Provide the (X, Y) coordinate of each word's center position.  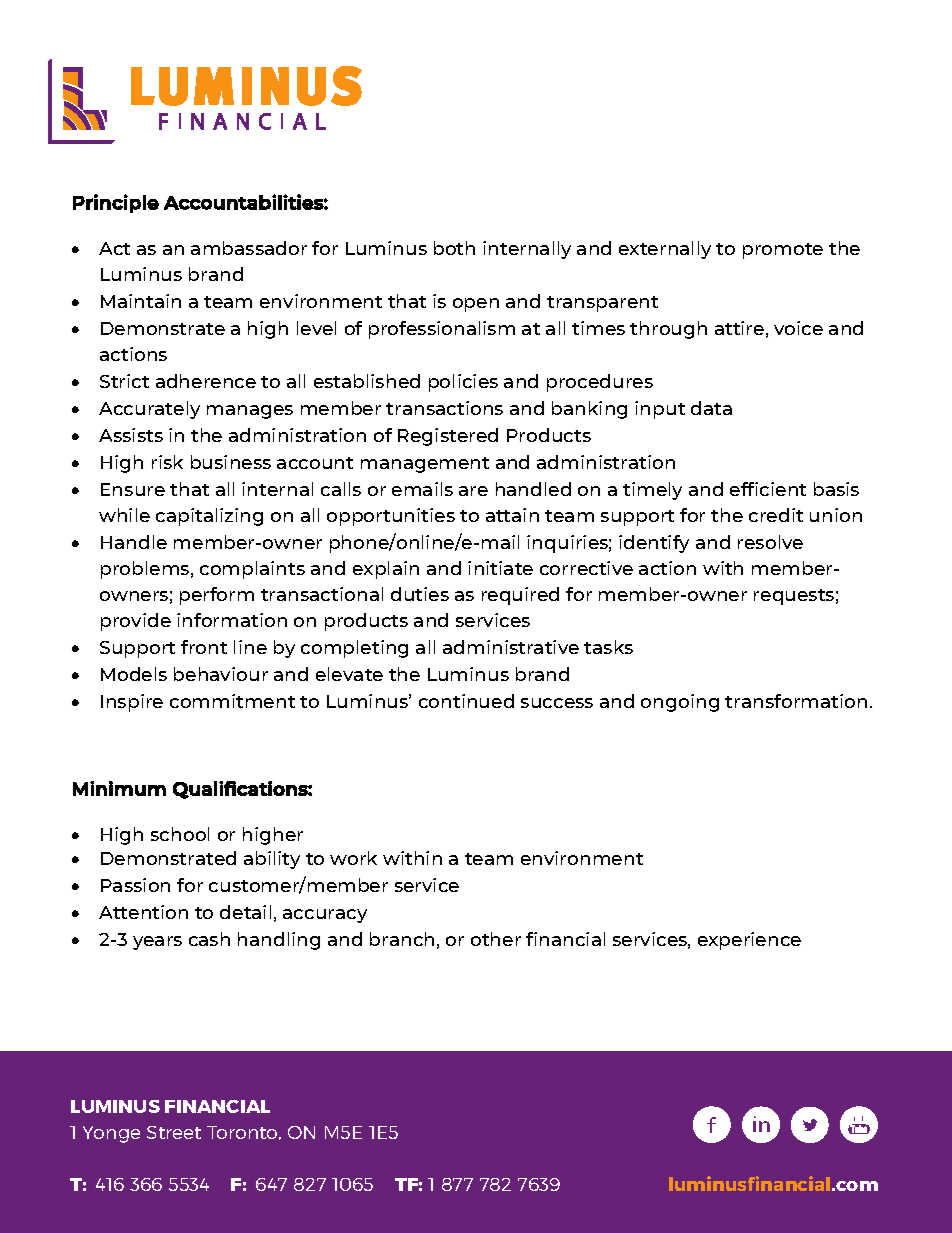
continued (466, 701)
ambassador (249, 248)
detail (245, 912)
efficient (768, 489)
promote (783, 251)
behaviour (221, 674)
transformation (796, 701)
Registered (448, 437)
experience (749, 941)
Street (174, 1132)
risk (167, 462)
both (454, 248)
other (496, 939)
